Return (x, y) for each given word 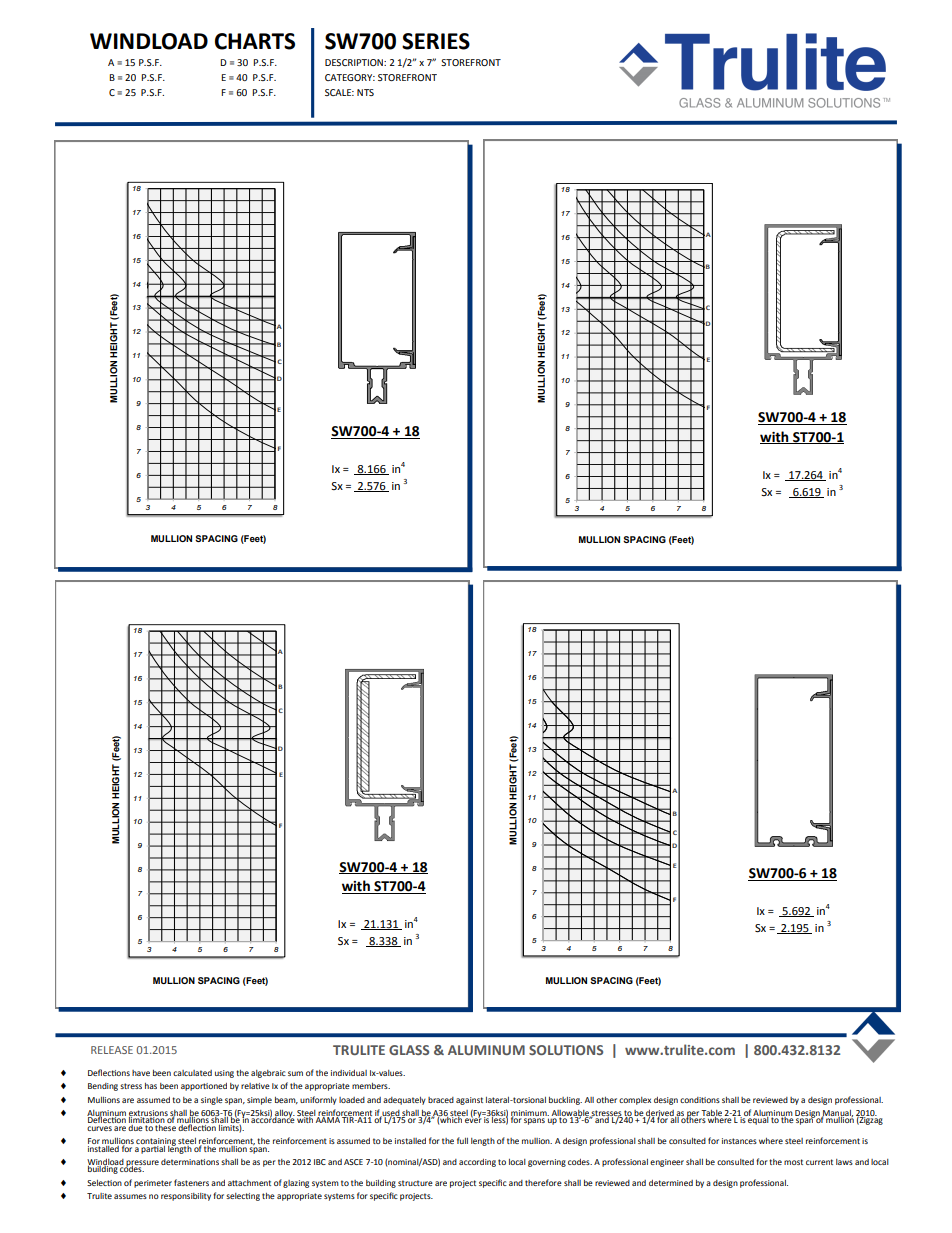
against (469, 1101)
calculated (192, 1073)
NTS (365, 92)
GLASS (409, 1050)
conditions (700, 1100)
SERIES (436, 41)
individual (349, 1073)
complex (635, 1101)
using (224, 1074)
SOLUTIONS (566, 1050)
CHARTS (255, 41)
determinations (190, 1162)
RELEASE (112, 1050)
